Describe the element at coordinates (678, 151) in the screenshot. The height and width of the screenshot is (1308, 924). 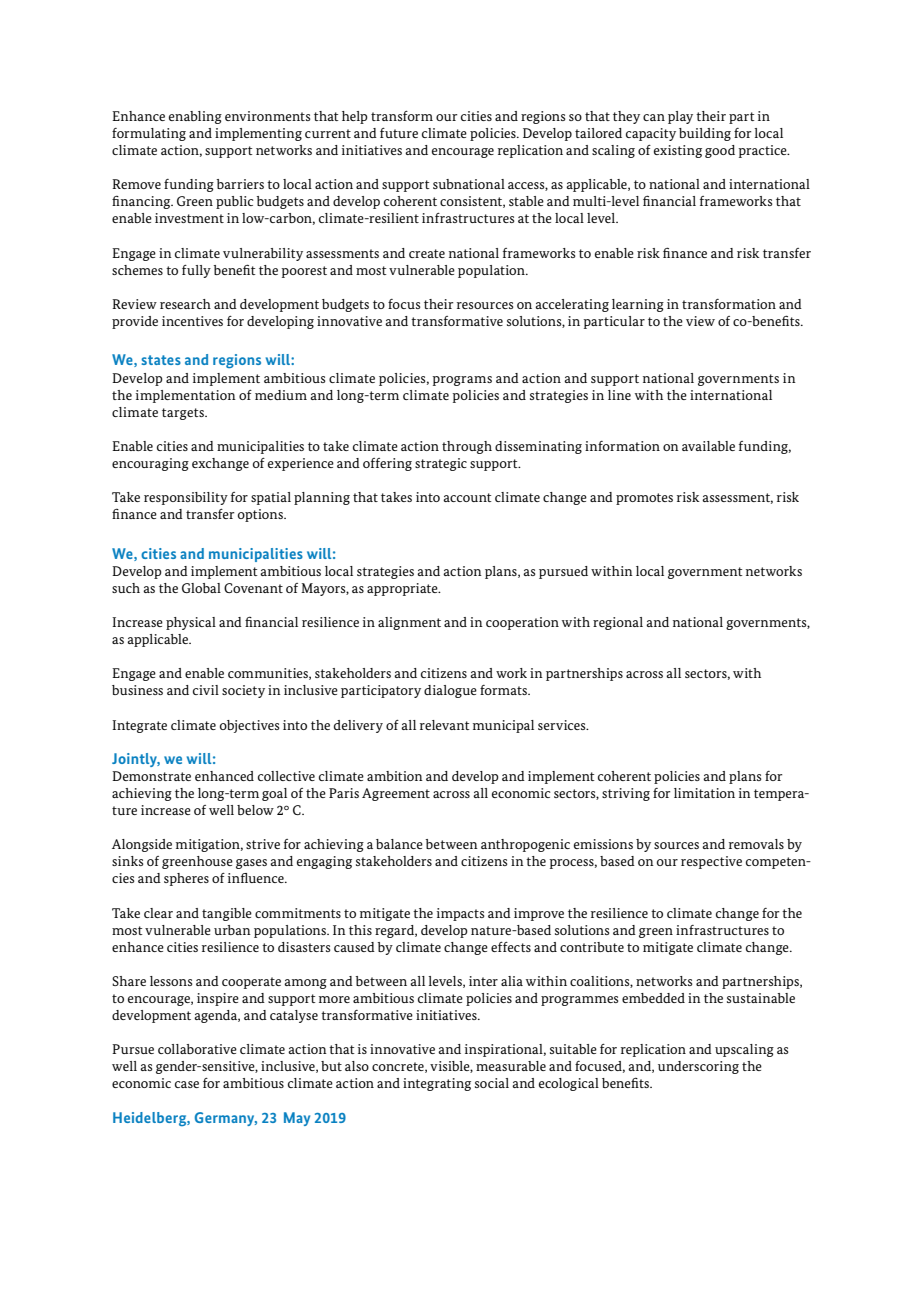
I see `existing` at that location.
